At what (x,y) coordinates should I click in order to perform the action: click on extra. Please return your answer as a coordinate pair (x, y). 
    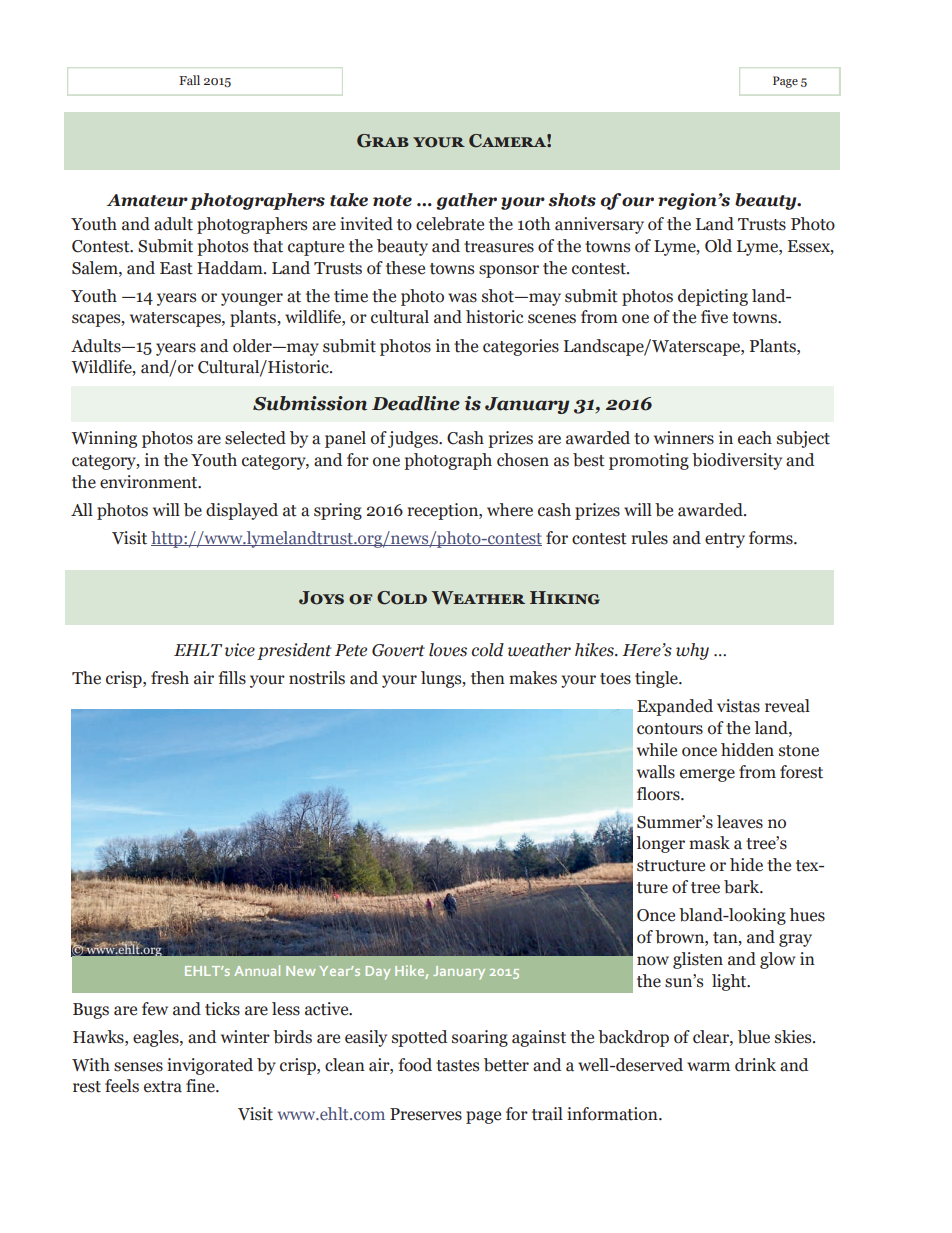
    Looking at the image, I should click on (163, 1087).
